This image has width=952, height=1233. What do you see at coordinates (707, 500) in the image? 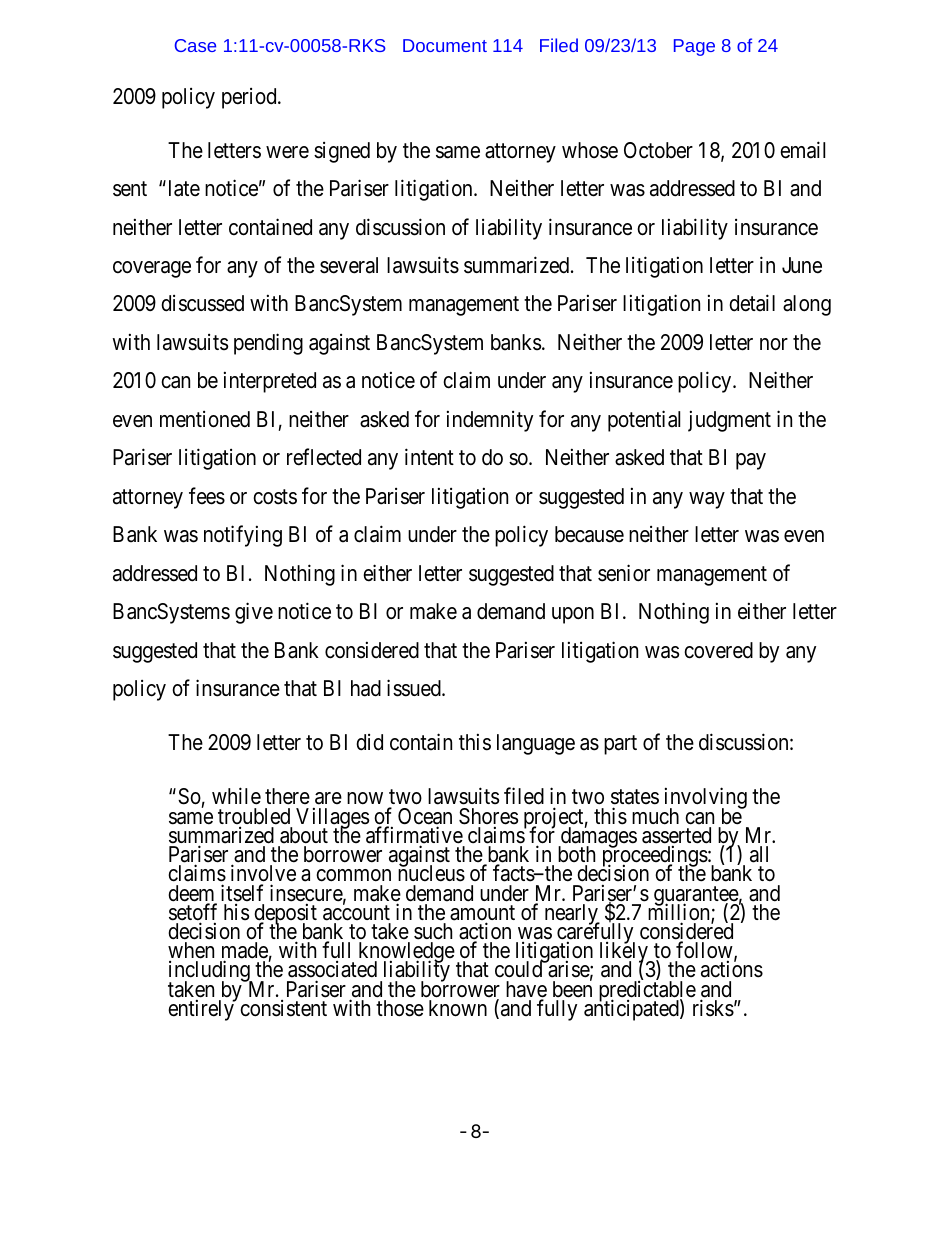
I see `way` at bounding box center [707, 500].
